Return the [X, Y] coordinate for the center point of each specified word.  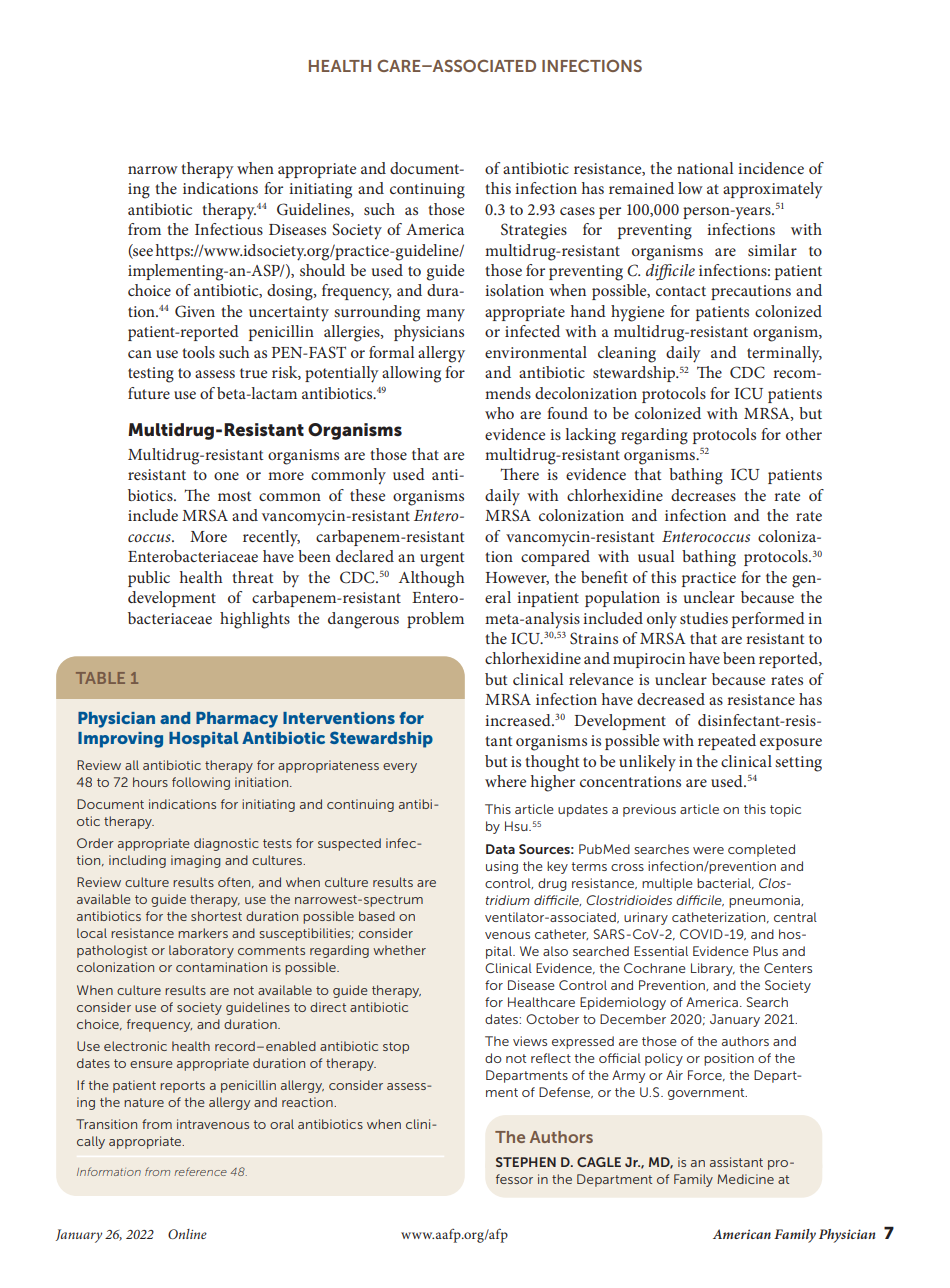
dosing [291, 292]
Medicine [745, 1179]
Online [187, 1234]
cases [577, 211]
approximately [773, 190]
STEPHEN [526, 1162]
